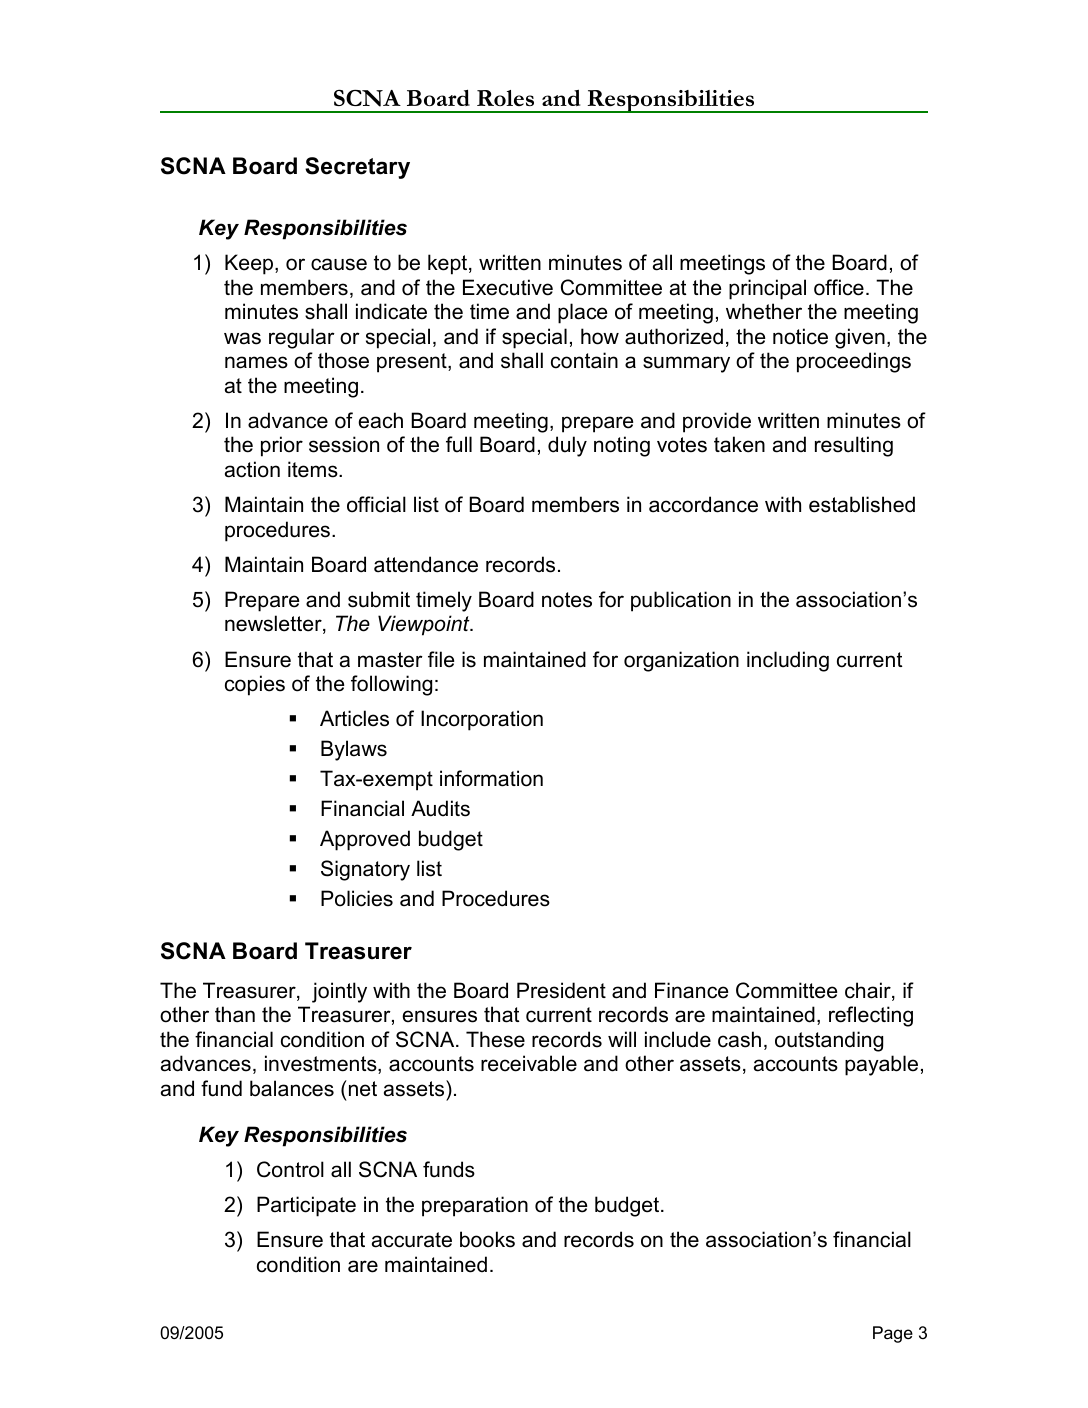 Image resolution: width=1088 pixels, height=1408 pixels. Describe the element at coordinates (357, 168) in the image. I see `Secretary` at that location.
